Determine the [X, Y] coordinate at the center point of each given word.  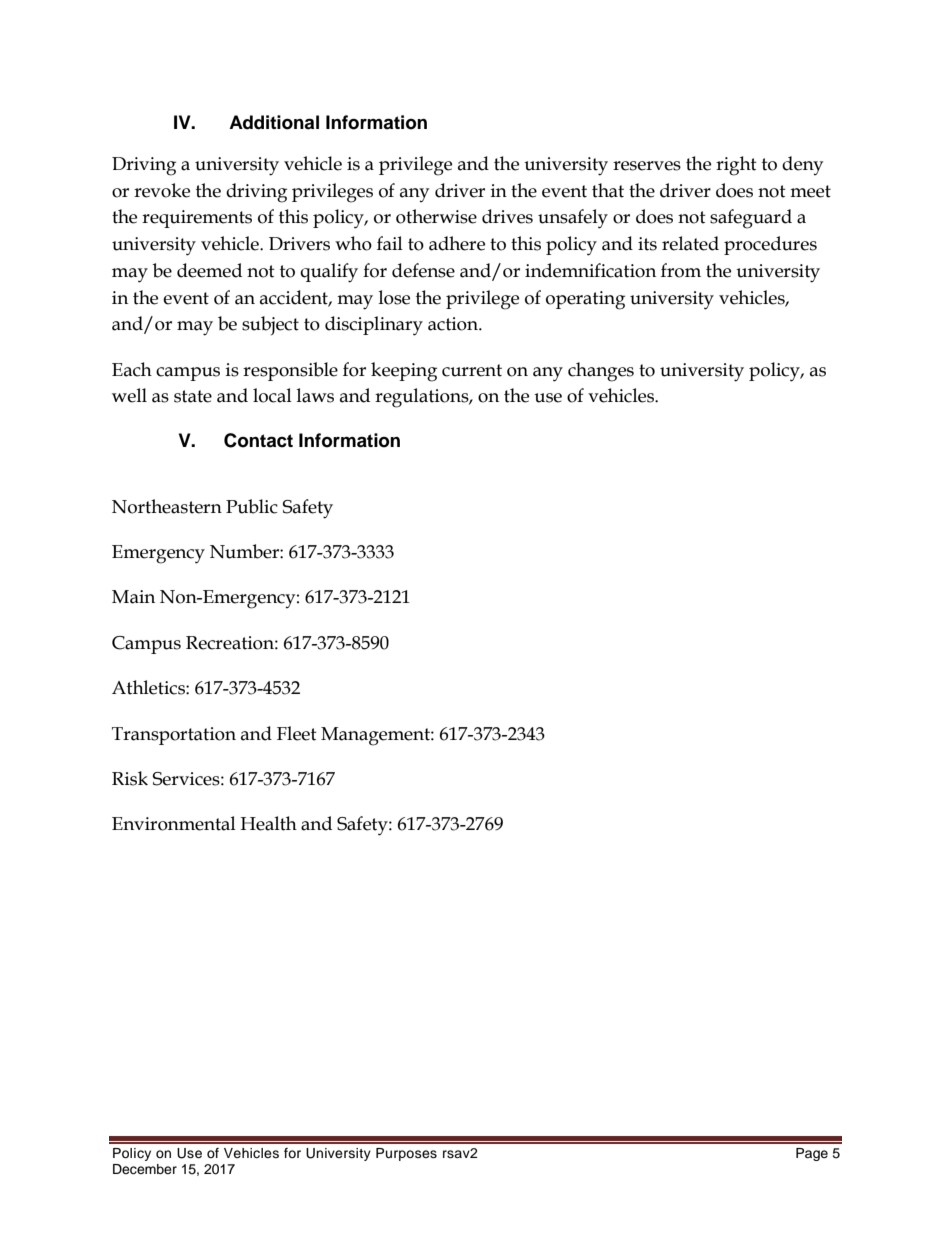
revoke [162, 190]
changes [601, 372]
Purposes [406, 1154]
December [145, 1169]
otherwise [436, 216]
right [736, 166]
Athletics [149, 687]
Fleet [297, 733]
